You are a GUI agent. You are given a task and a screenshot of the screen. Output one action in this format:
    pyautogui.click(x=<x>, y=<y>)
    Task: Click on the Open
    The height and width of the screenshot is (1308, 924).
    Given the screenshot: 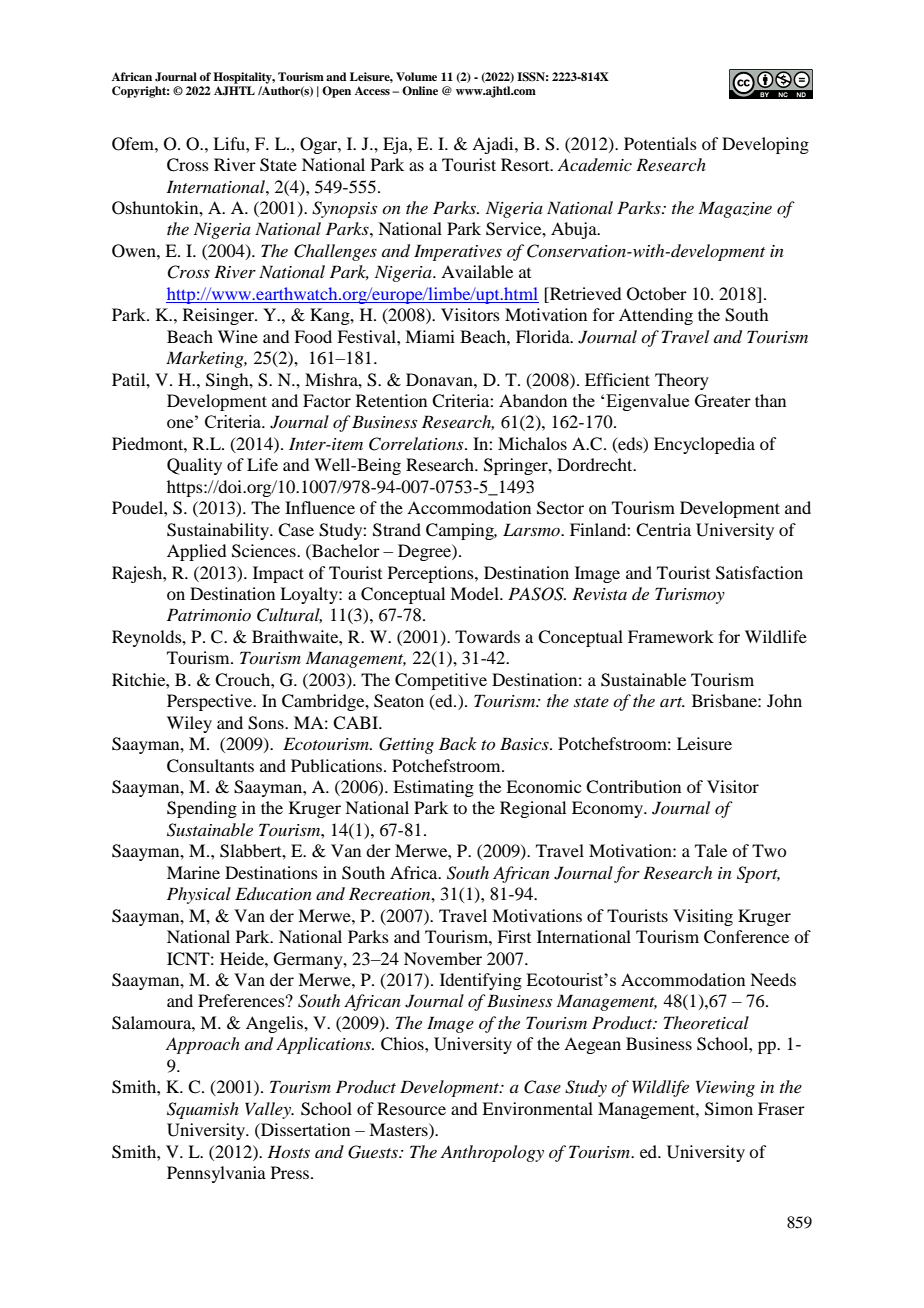 What is the action you would take?
    pyautogui.click(x=336, y=92)
